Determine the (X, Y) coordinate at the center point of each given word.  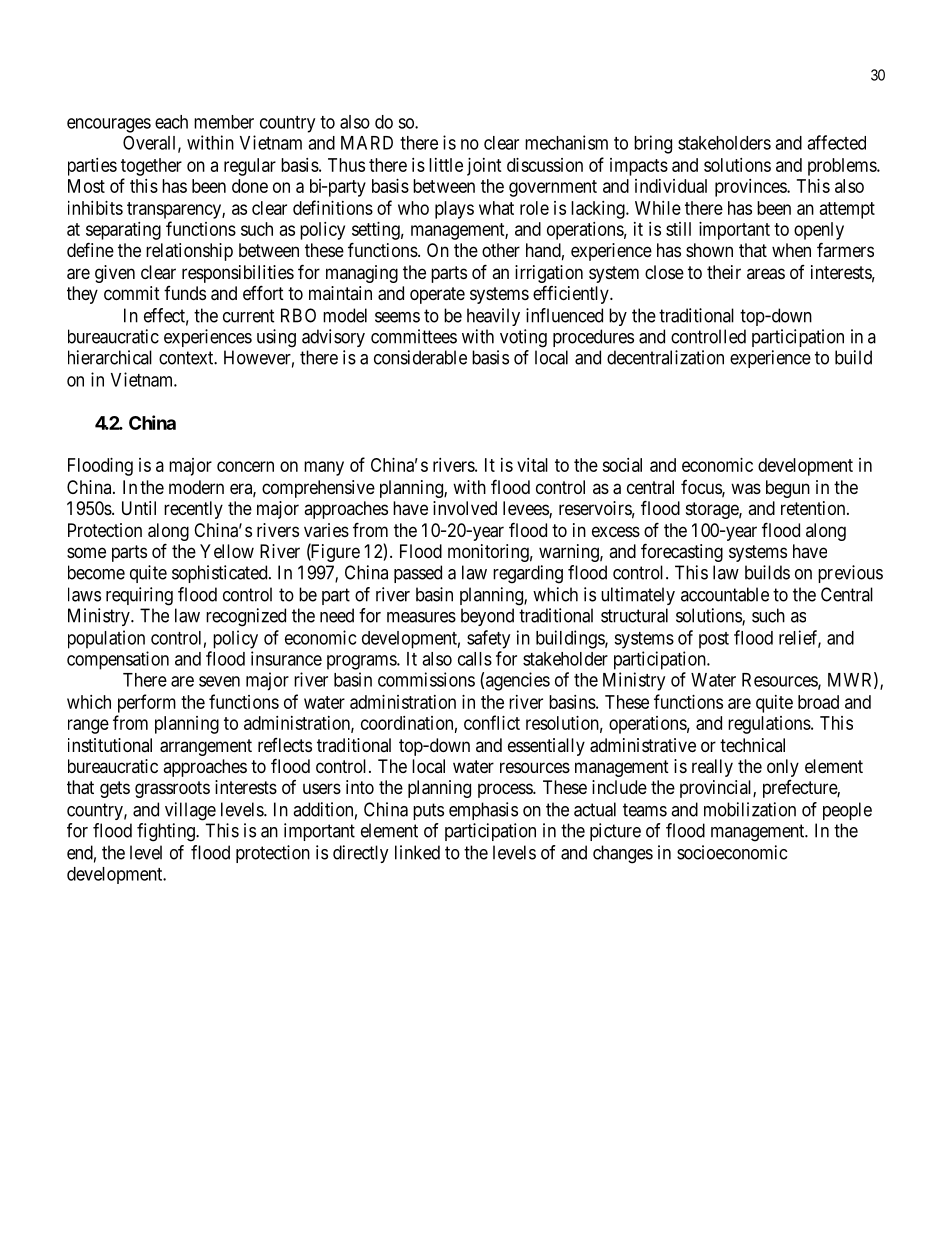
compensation (118, 660)
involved (465, 508)
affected (836, 142)
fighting (167, 832)
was (746, 489)
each (171, 122)
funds (185, 293)
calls (475, 659)
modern (196, 487)
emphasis (483, 811)
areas (766, 274)
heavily (493, 317)
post (714, 640)
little (446, 165)
